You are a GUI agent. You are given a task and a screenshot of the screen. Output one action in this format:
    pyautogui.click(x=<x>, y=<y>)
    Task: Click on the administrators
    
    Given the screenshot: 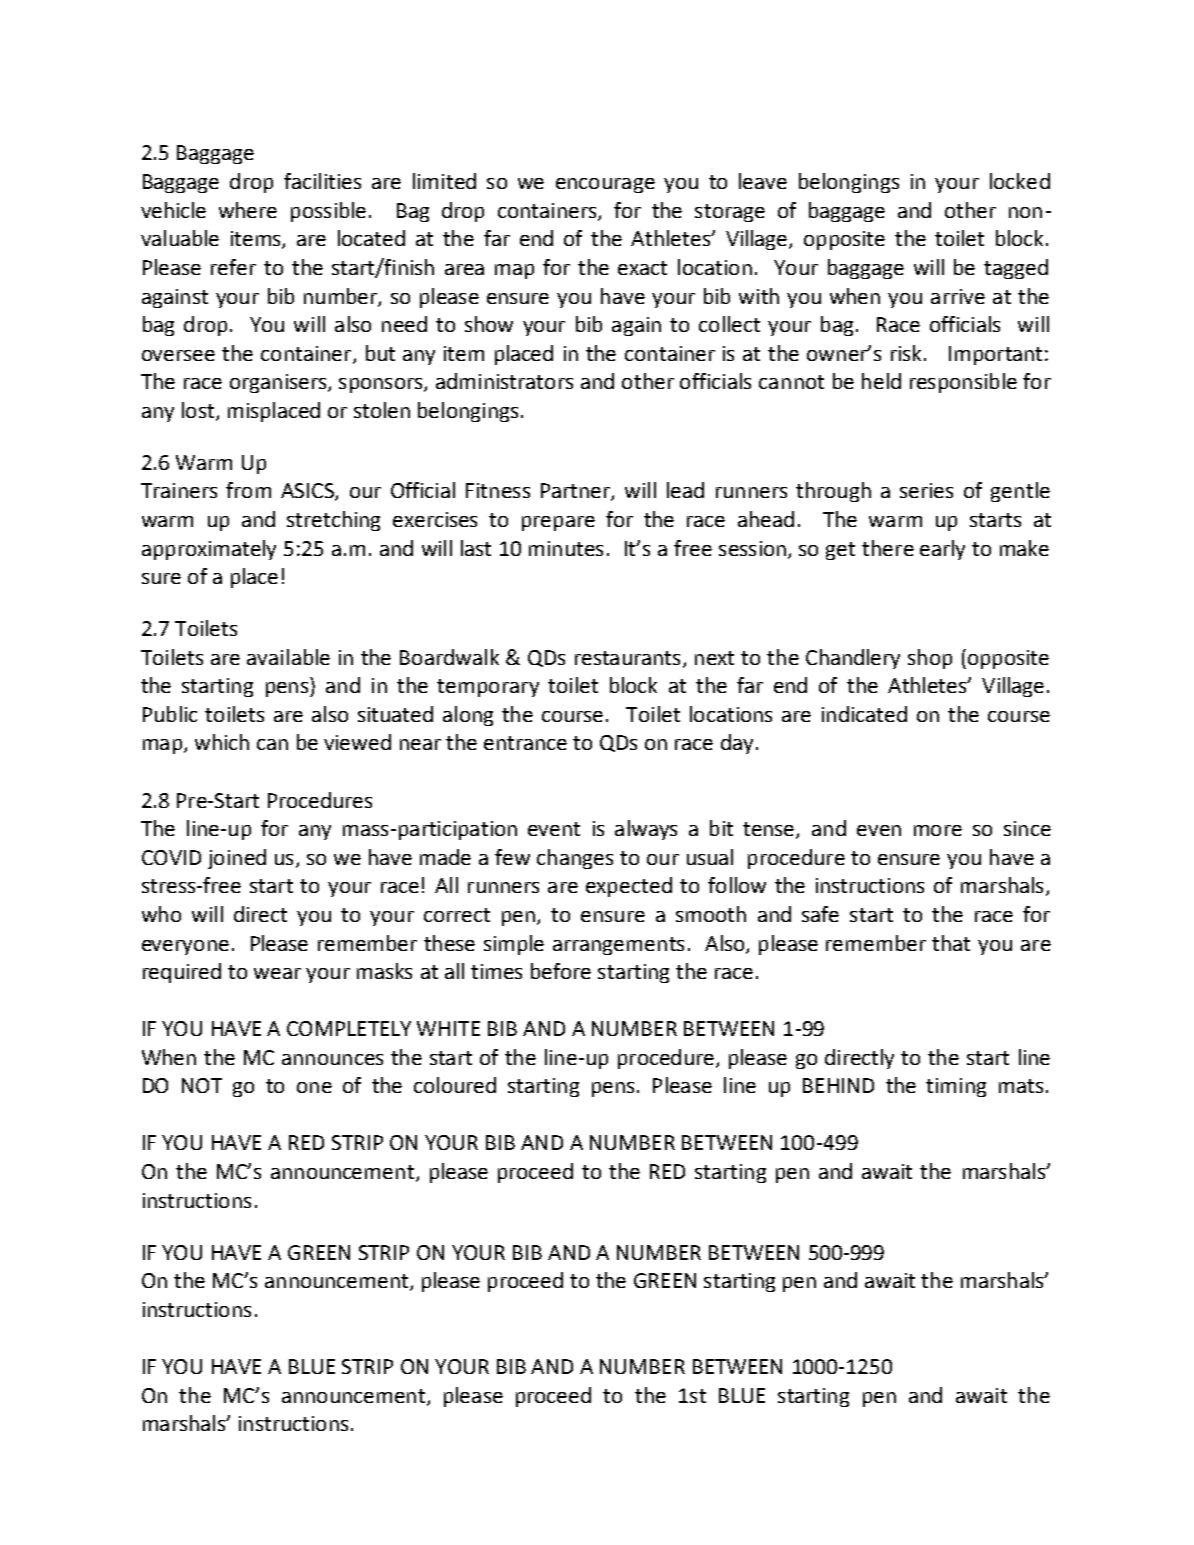 What is the action you would take?
    pyautogui.click(x=504, y=381)
